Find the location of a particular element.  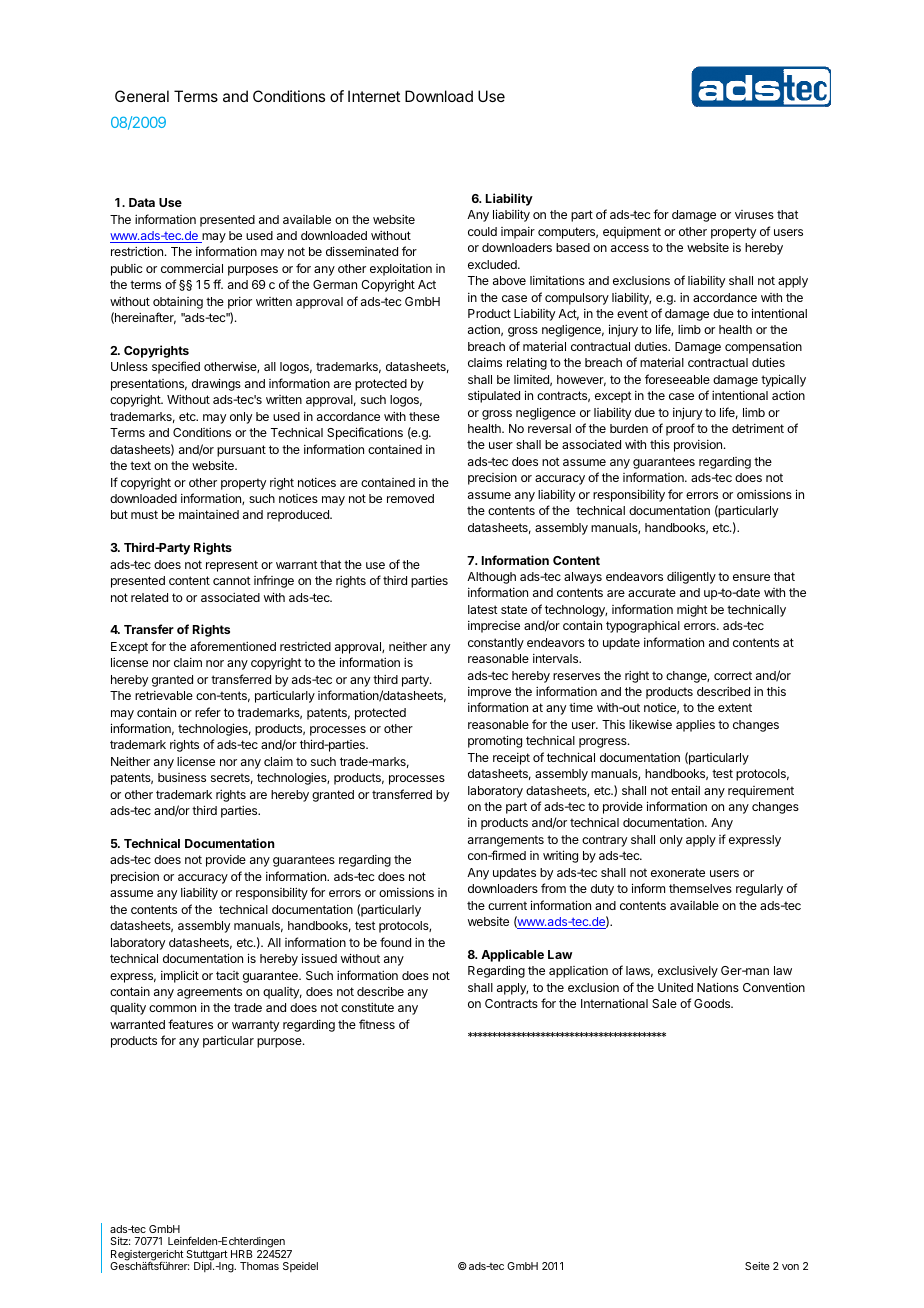

viruses is located at coordinates (754, 214).
